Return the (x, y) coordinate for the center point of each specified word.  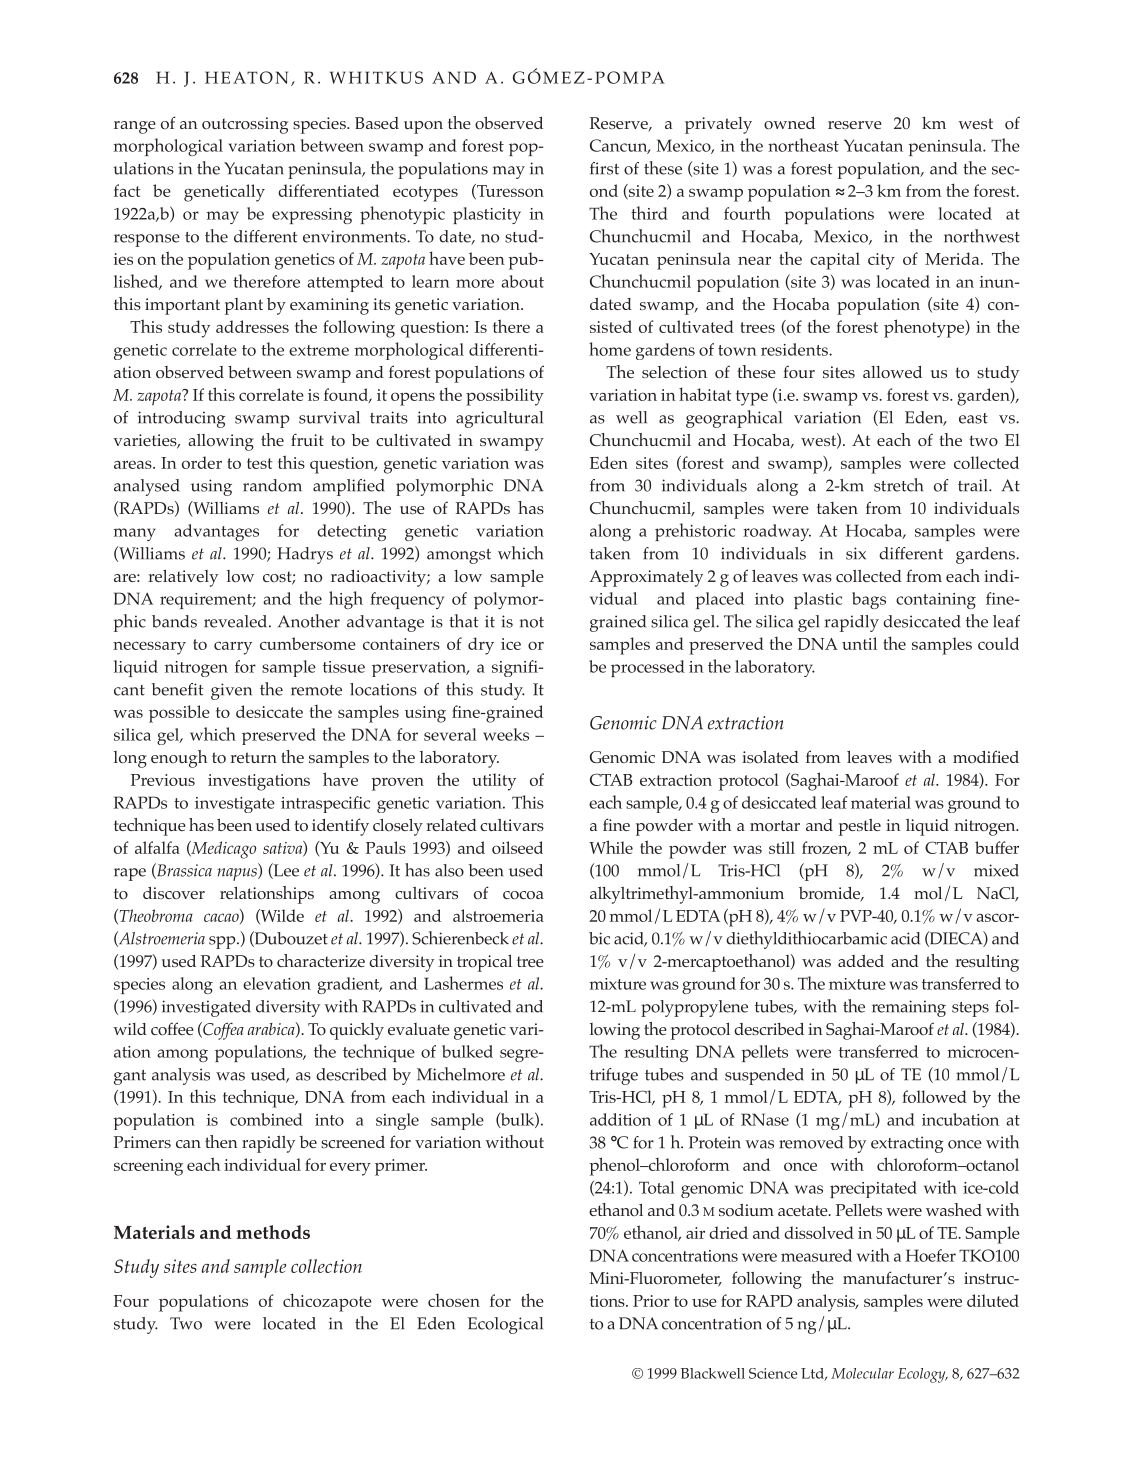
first (604, 168)
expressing (312, 216)
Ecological (505, 1325)
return (253, 757)
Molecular (862, 1373)
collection (326, 1266)
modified (986, 757)
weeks (506, 734)
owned (789, 123)
